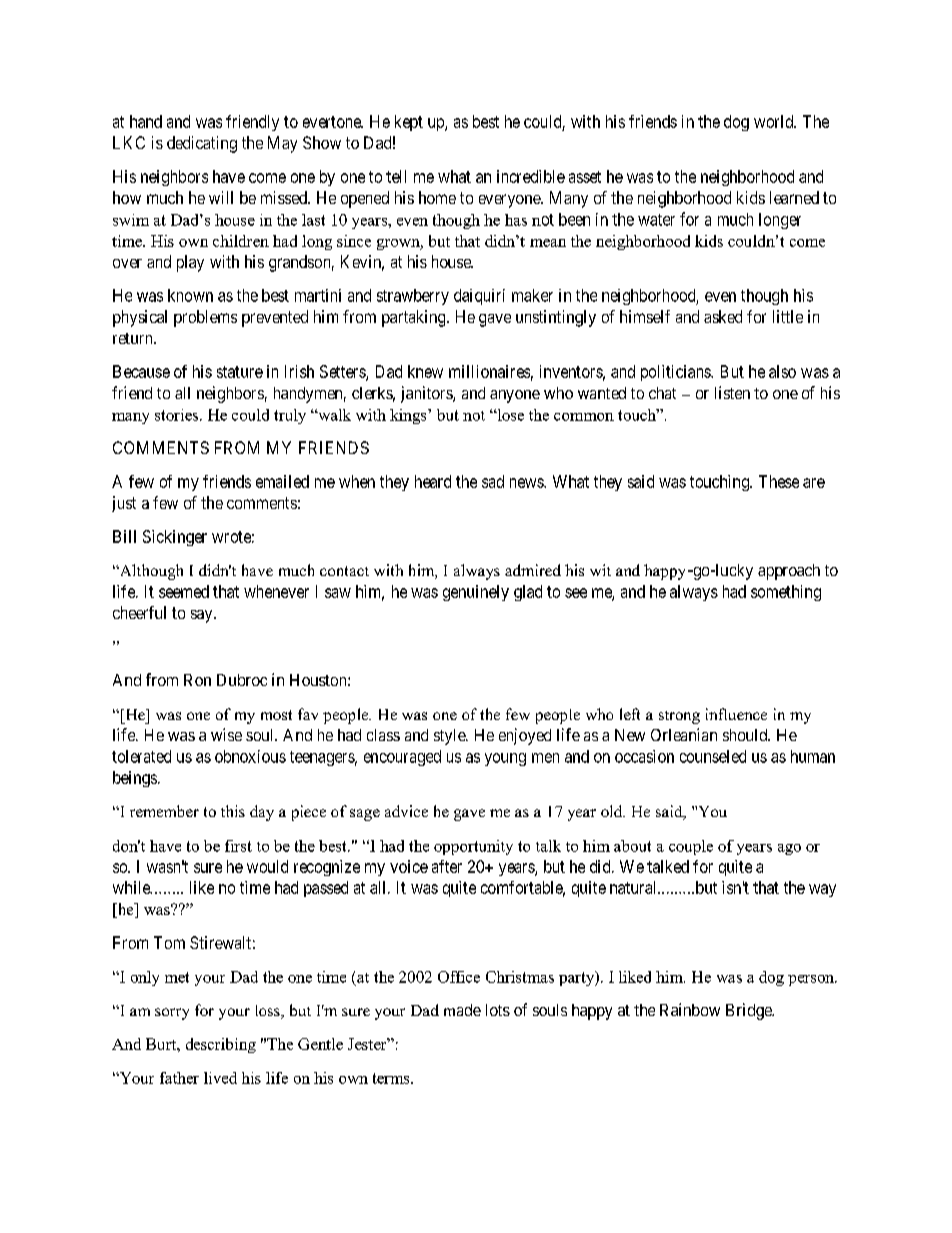 The image size is (952, 1233). Describe the element at coordinates (450, 737) in the page. I see `style` at that location.
